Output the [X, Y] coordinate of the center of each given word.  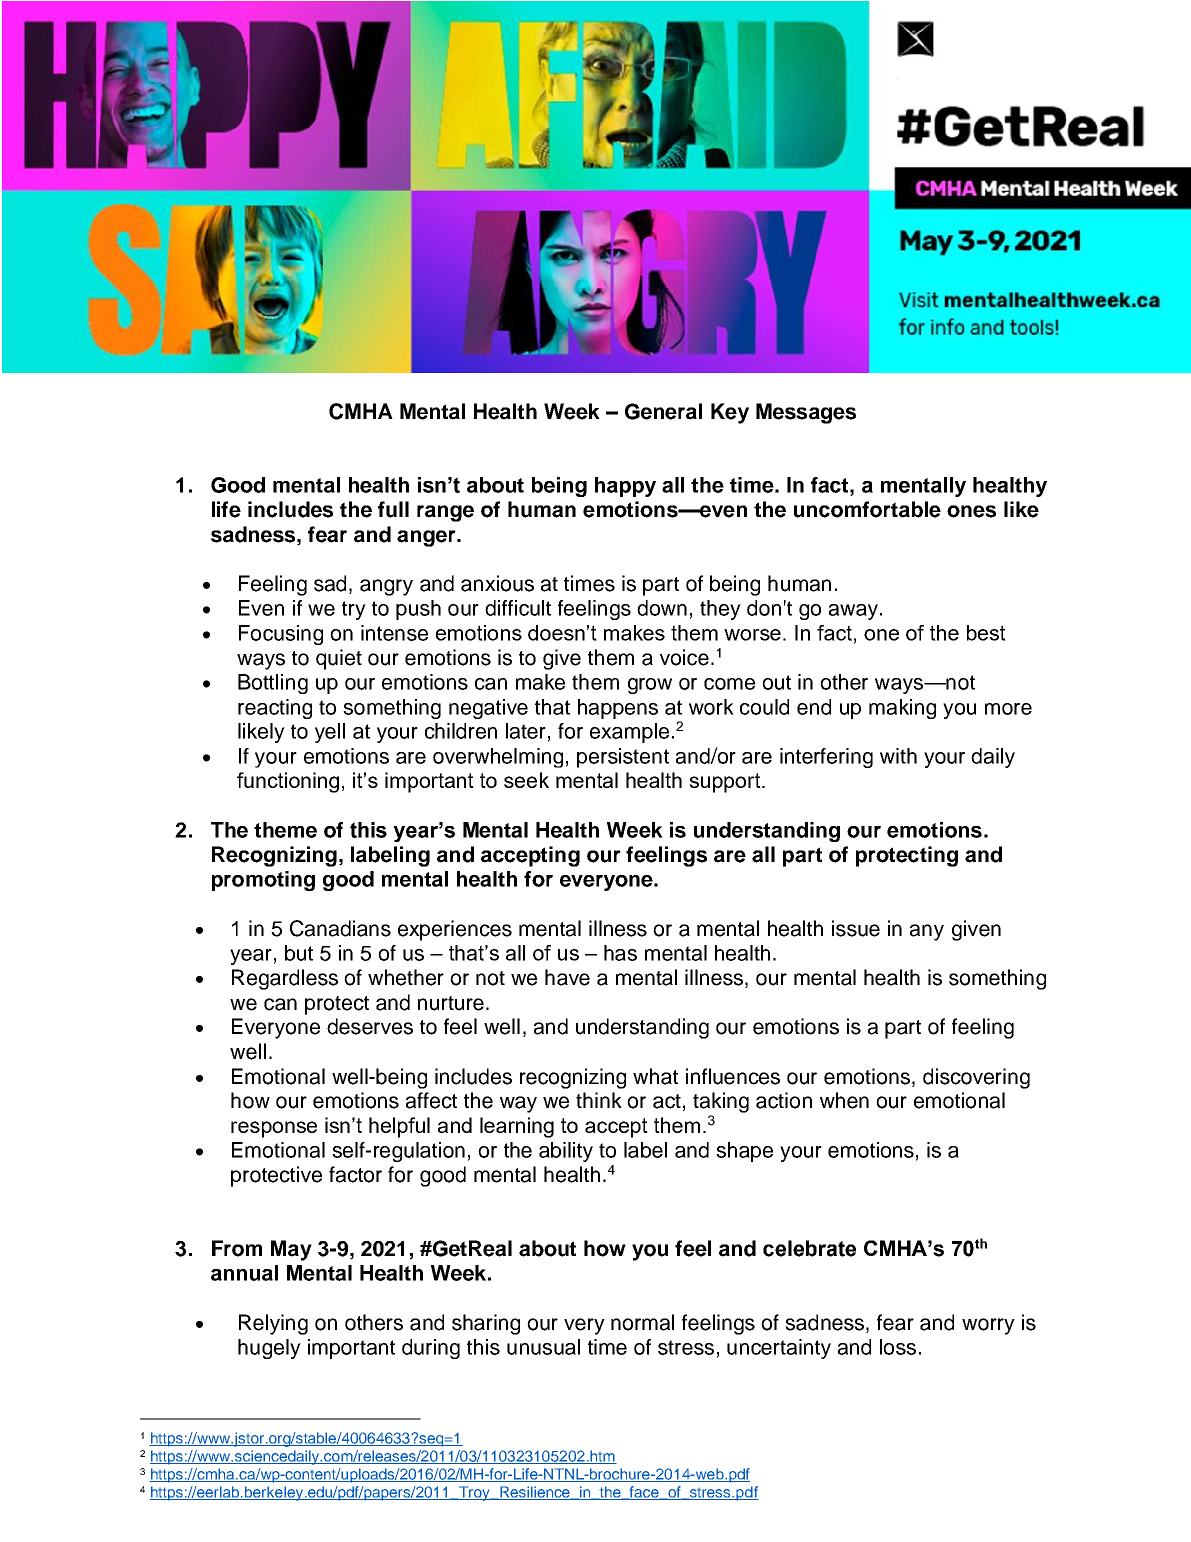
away [853, 612]
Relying [273, 1324]
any [927, 932]
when [844, 1100]
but [299, 953]
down [662, 608]
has [620, 953]
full [393, 509]
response [274, 1129]
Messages [806, 413]
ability [566, 1152]
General [663, 411]
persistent [623, 758]
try [354, 610]
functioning [288, 782]
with [898, 756]
